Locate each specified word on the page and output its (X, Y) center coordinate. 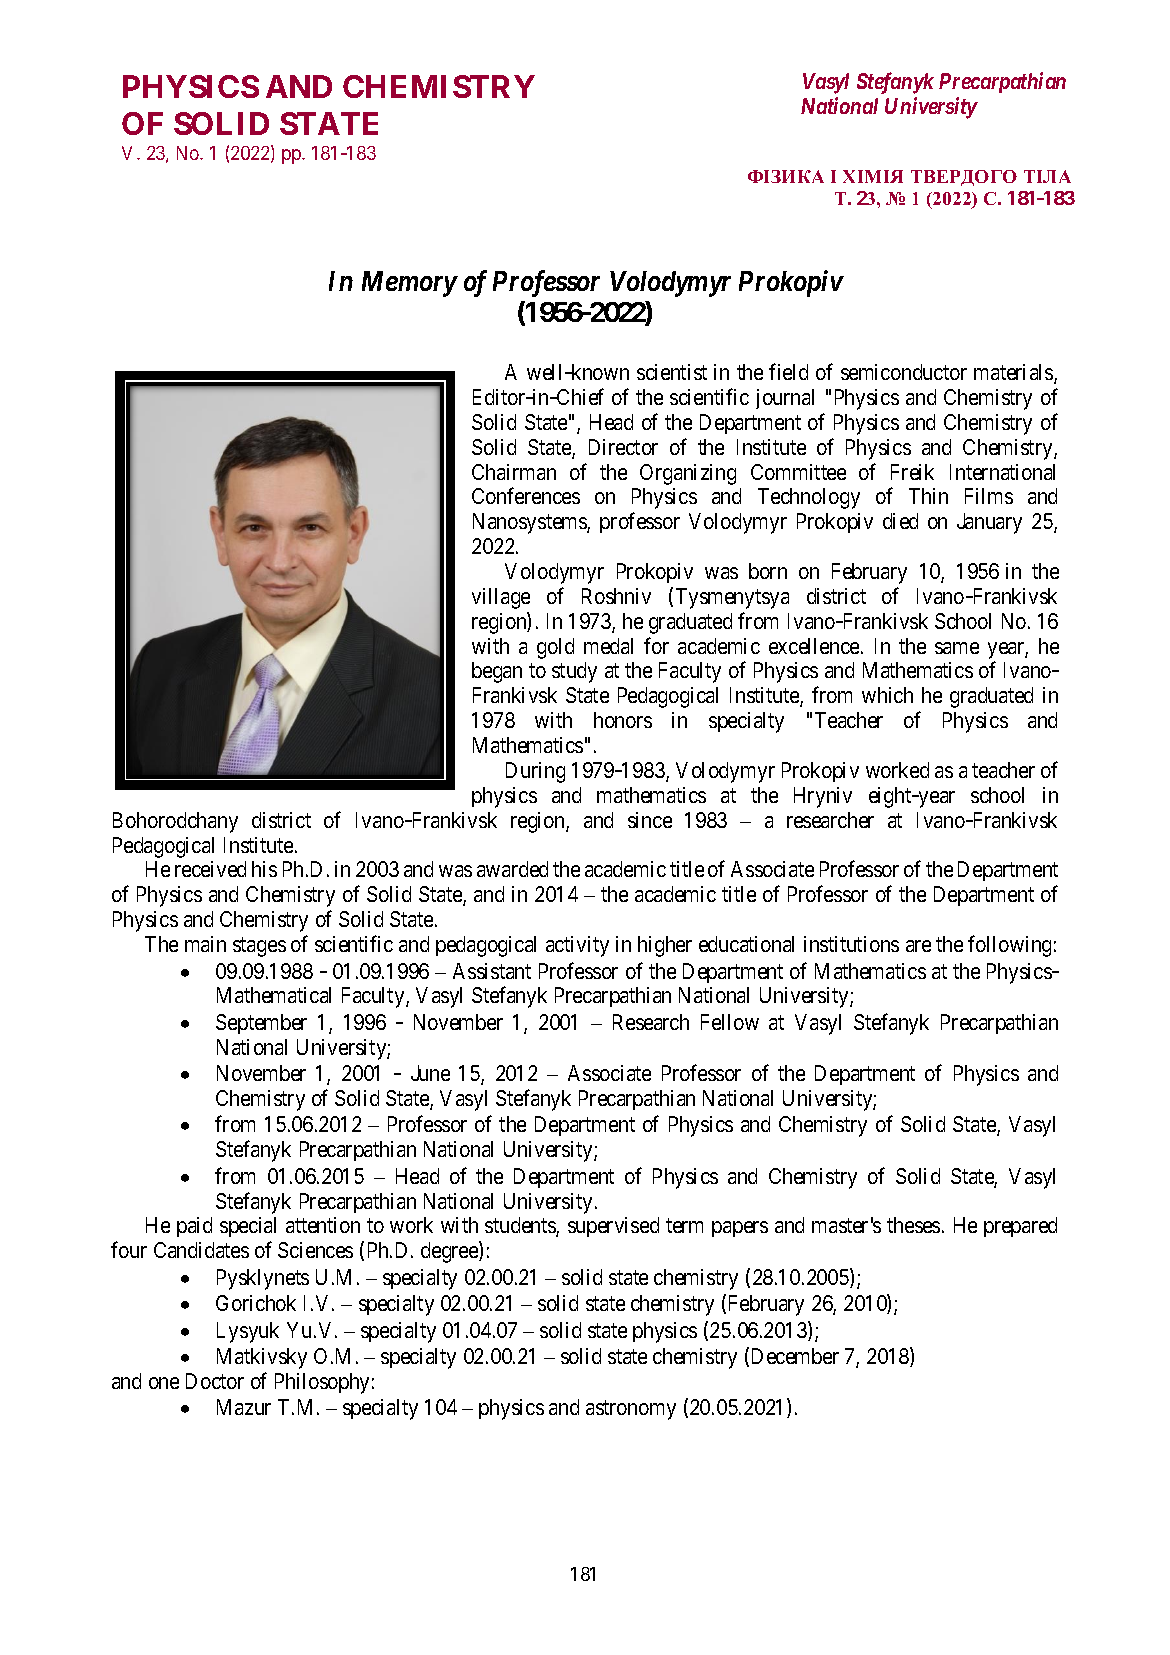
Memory (409, 284)
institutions (851, 944)
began (497, 672)
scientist (672, 372)
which (887, 695)
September (261, 1024)
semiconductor (904, 372)
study (574, 672)
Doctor (215, 1381)
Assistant (492, 971)
